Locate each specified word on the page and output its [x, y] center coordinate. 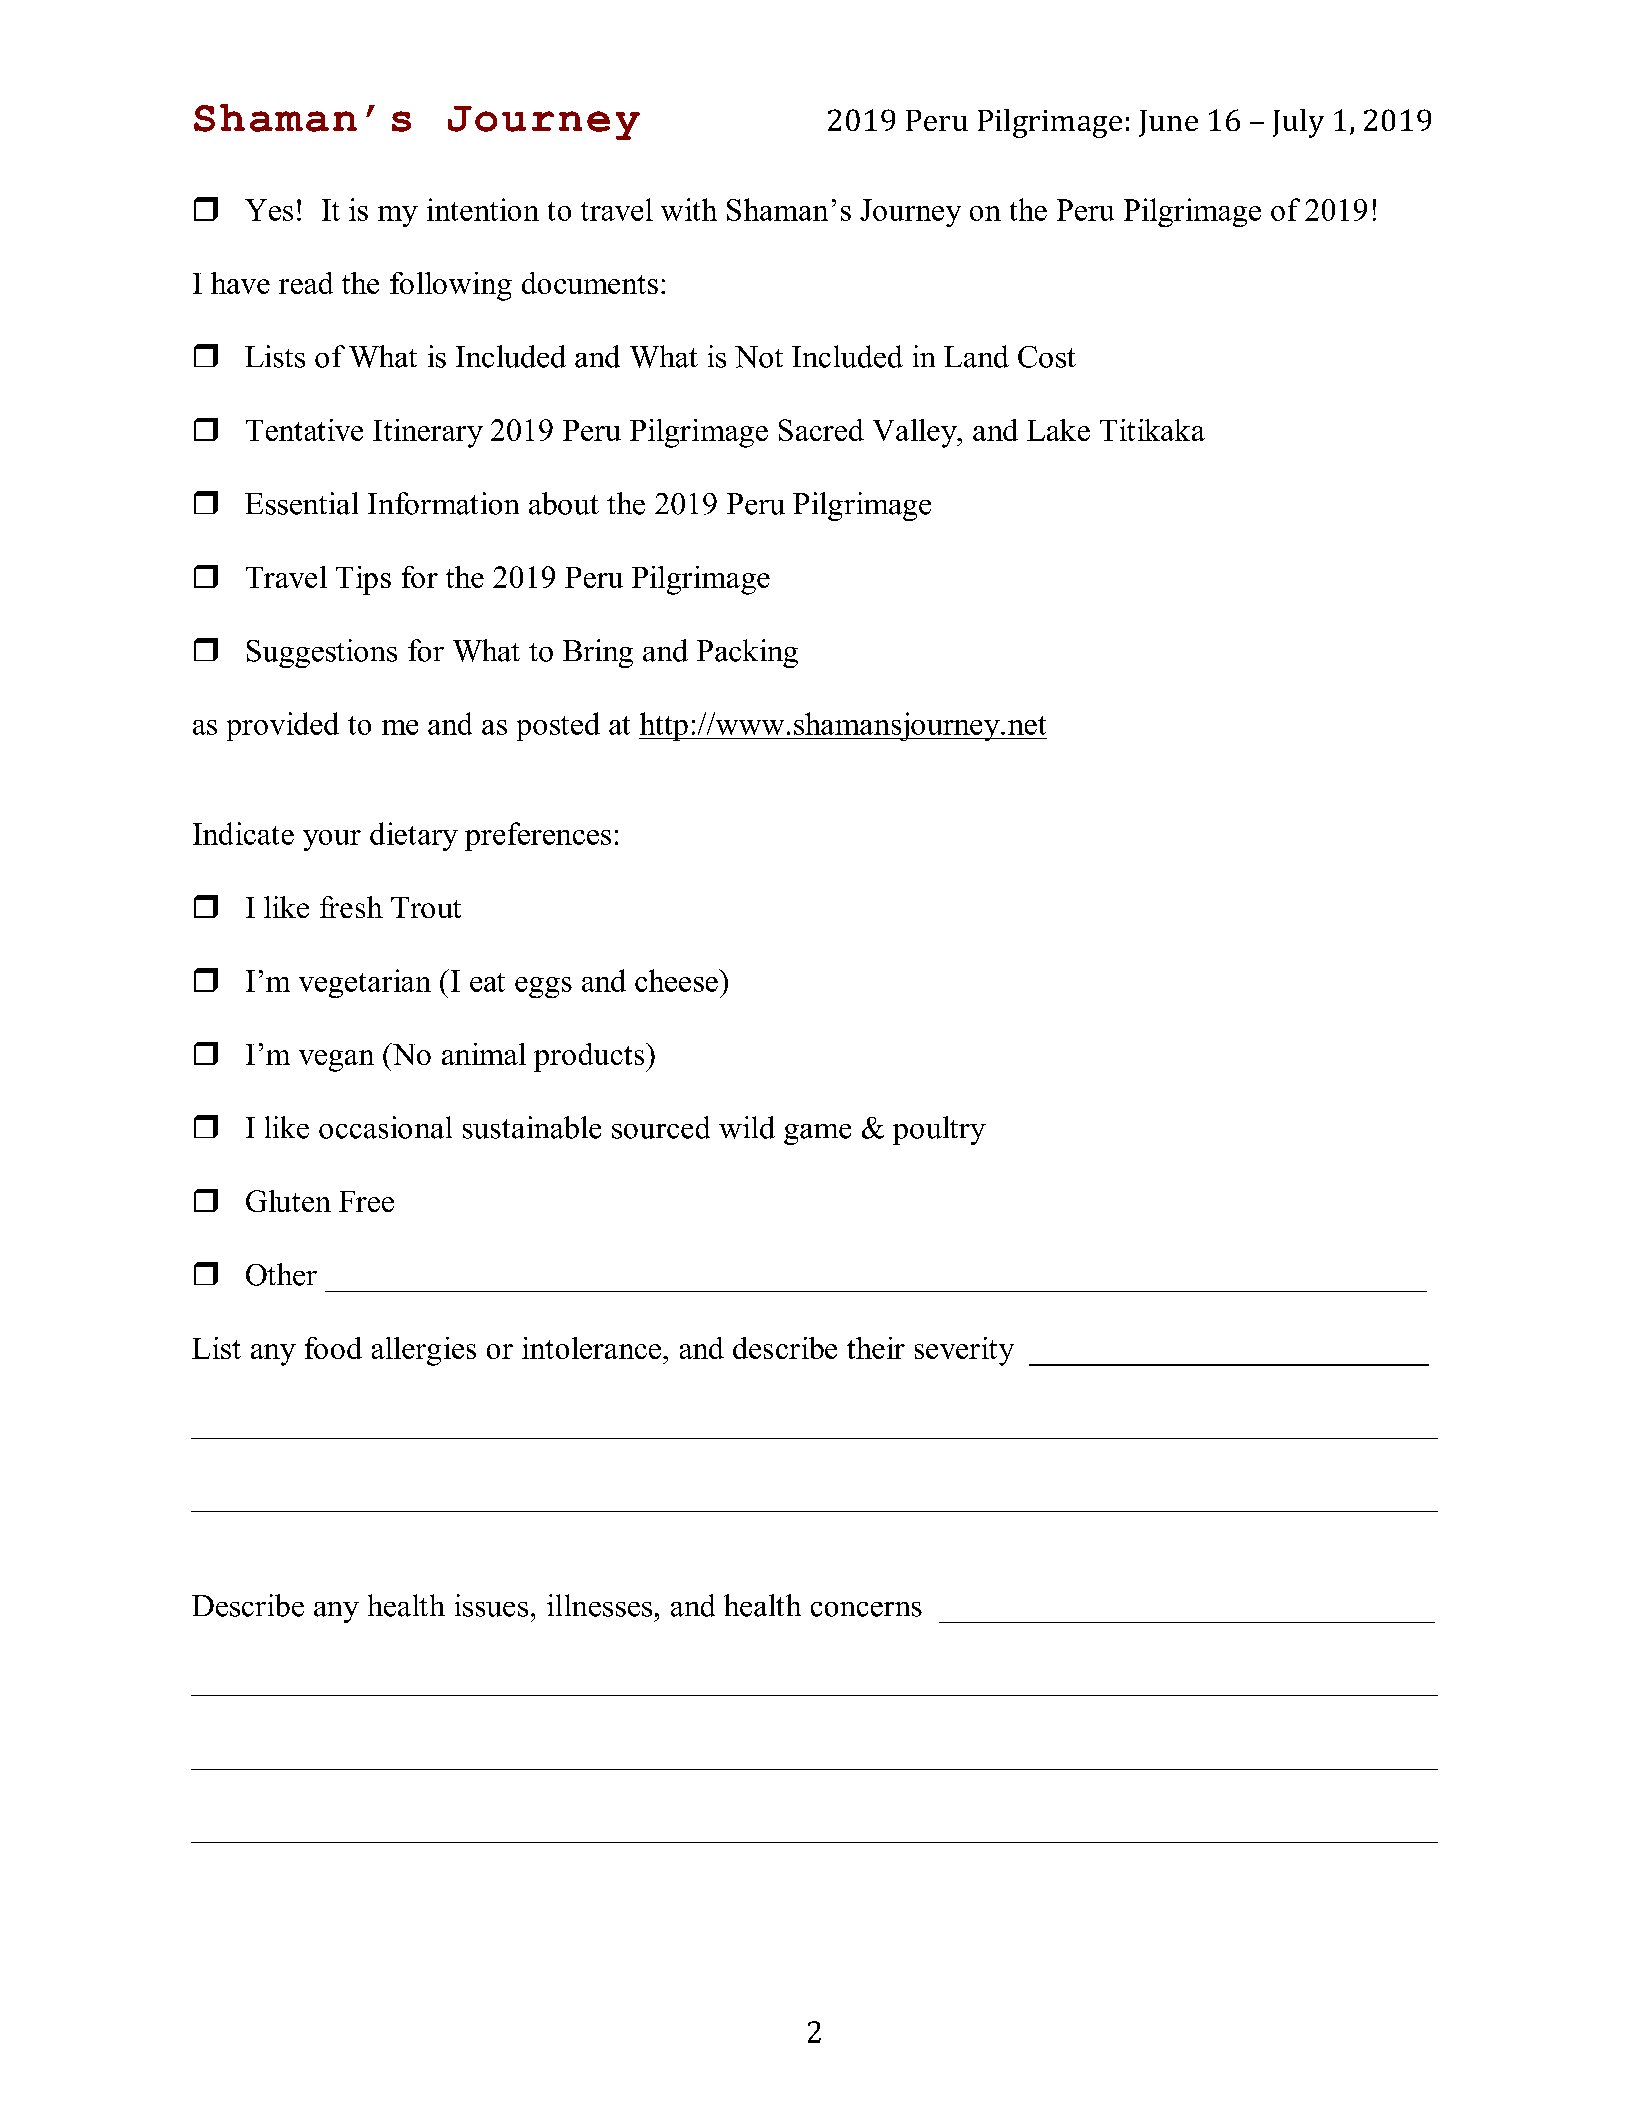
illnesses [599, 1605]
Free [366, 1201]
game [817, 1134]
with [689, 209]
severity [964, 1351]
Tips [363, 580]
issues [491, 1605]
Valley [916, 433]
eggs [543, 987]
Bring [598, 653]
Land [976, 356]
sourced [661, 1127]
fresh [351, 907]
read [306, 283]
